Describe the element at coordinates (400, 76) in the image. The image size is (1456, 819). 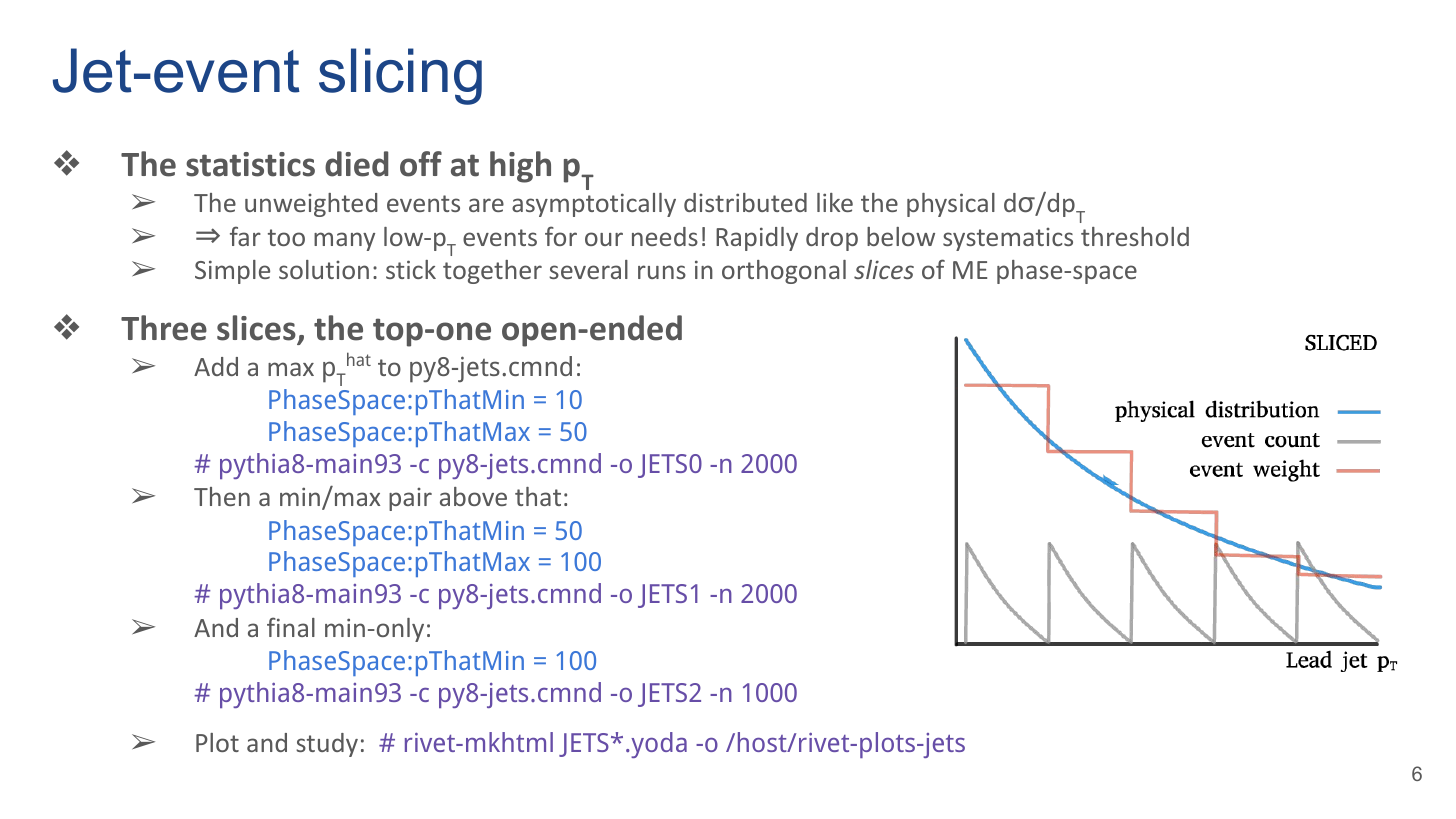
I see `slicing` at that location.
